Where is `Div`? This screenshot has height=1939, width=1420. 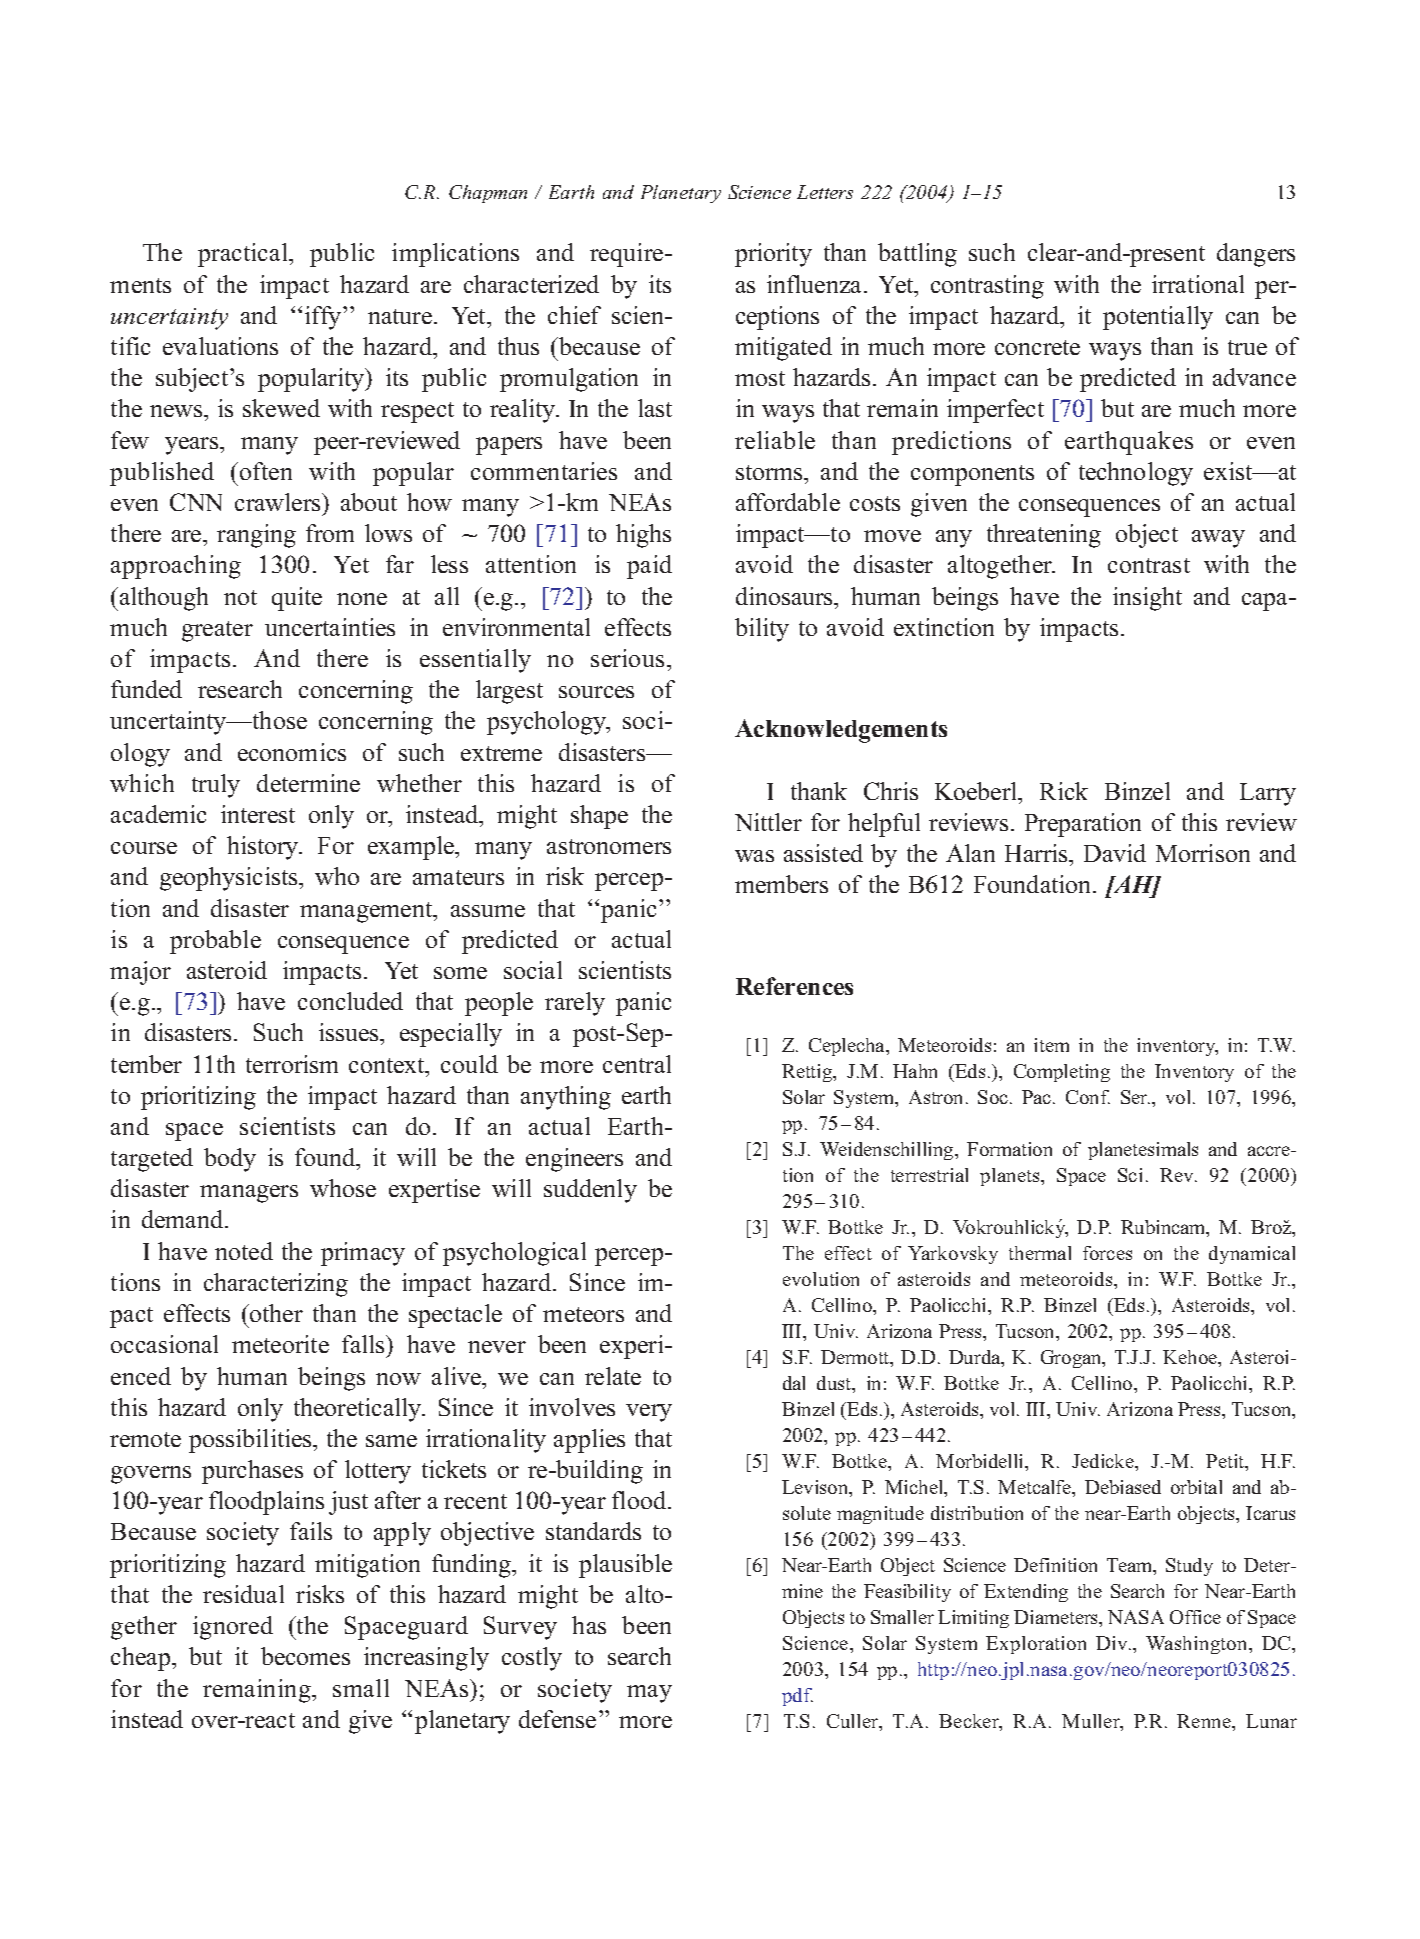 Div is located at coordinates (1113, 1643).
